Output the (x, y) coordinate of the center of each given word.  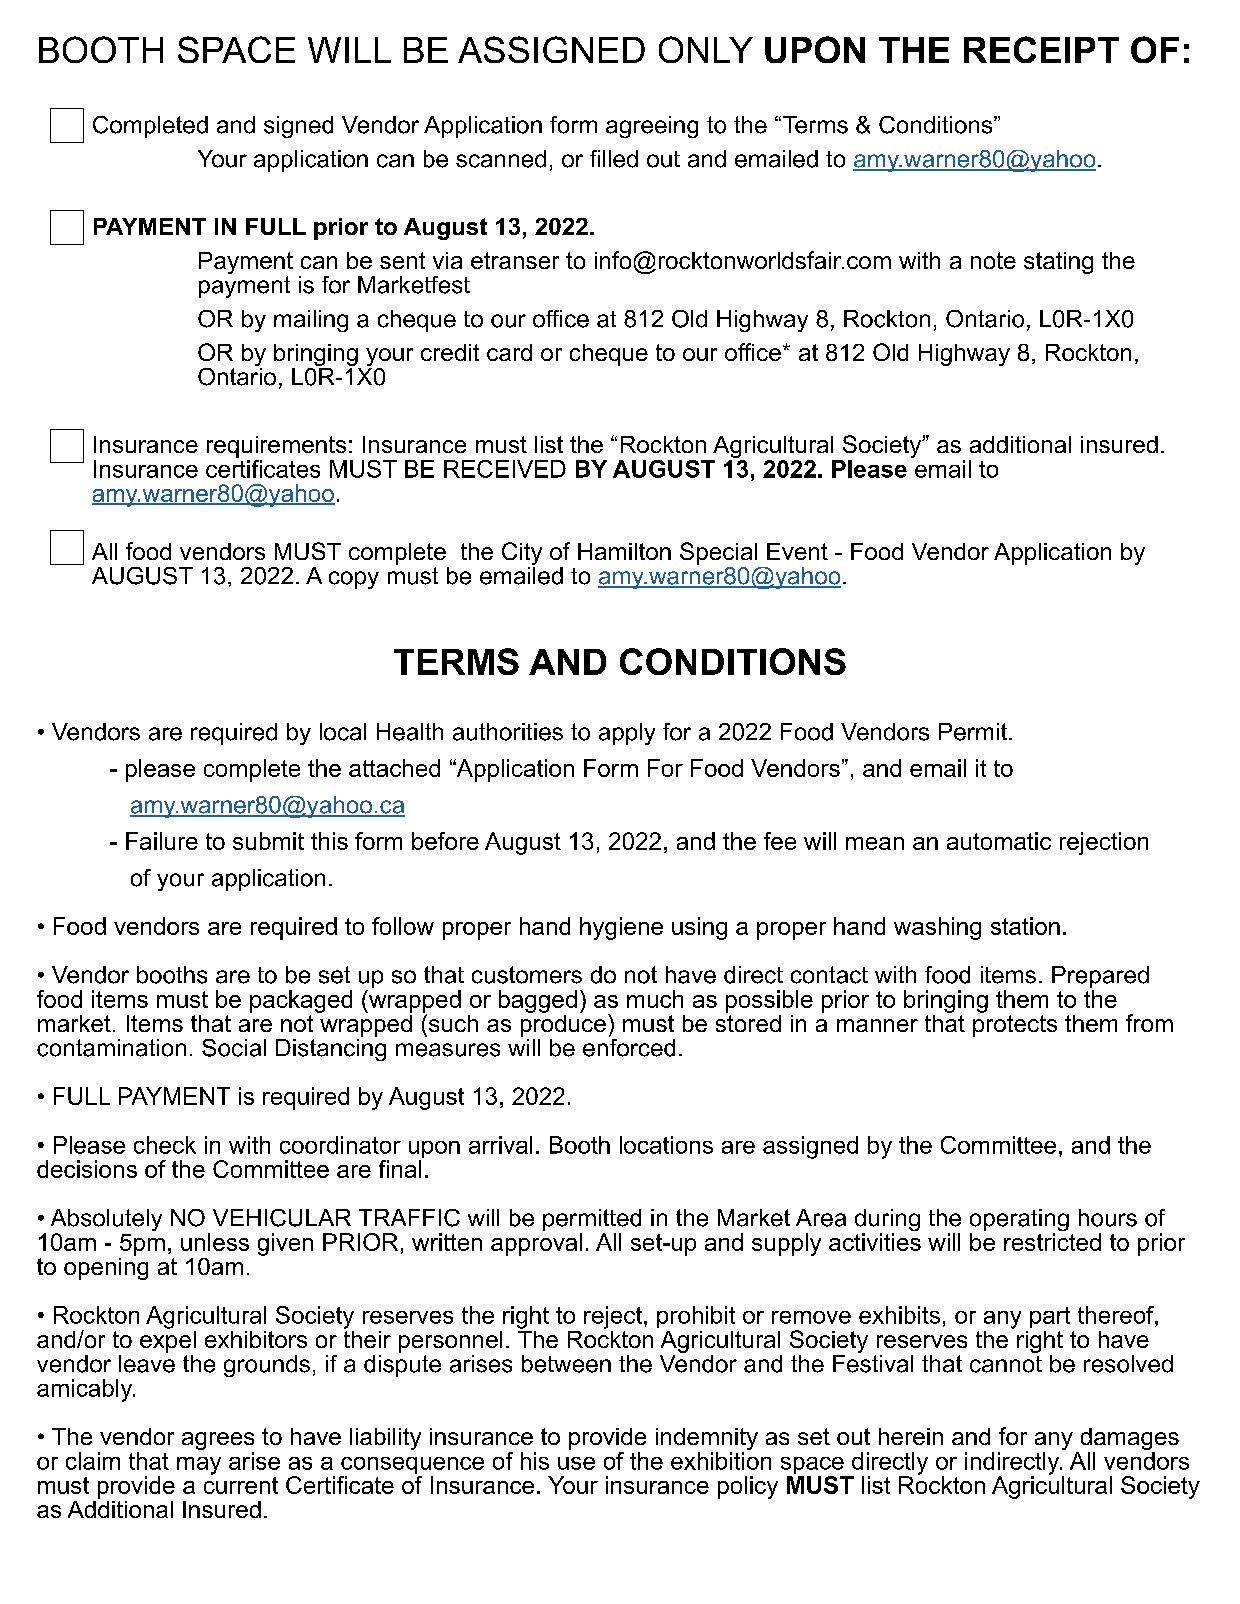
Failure (162, 841)
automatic (999, 841)
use (576, 1463)
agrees (218, 1442)
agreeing (652, 127)
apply (627, 734)
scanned (501, 159)
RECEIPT (1041, 49)
